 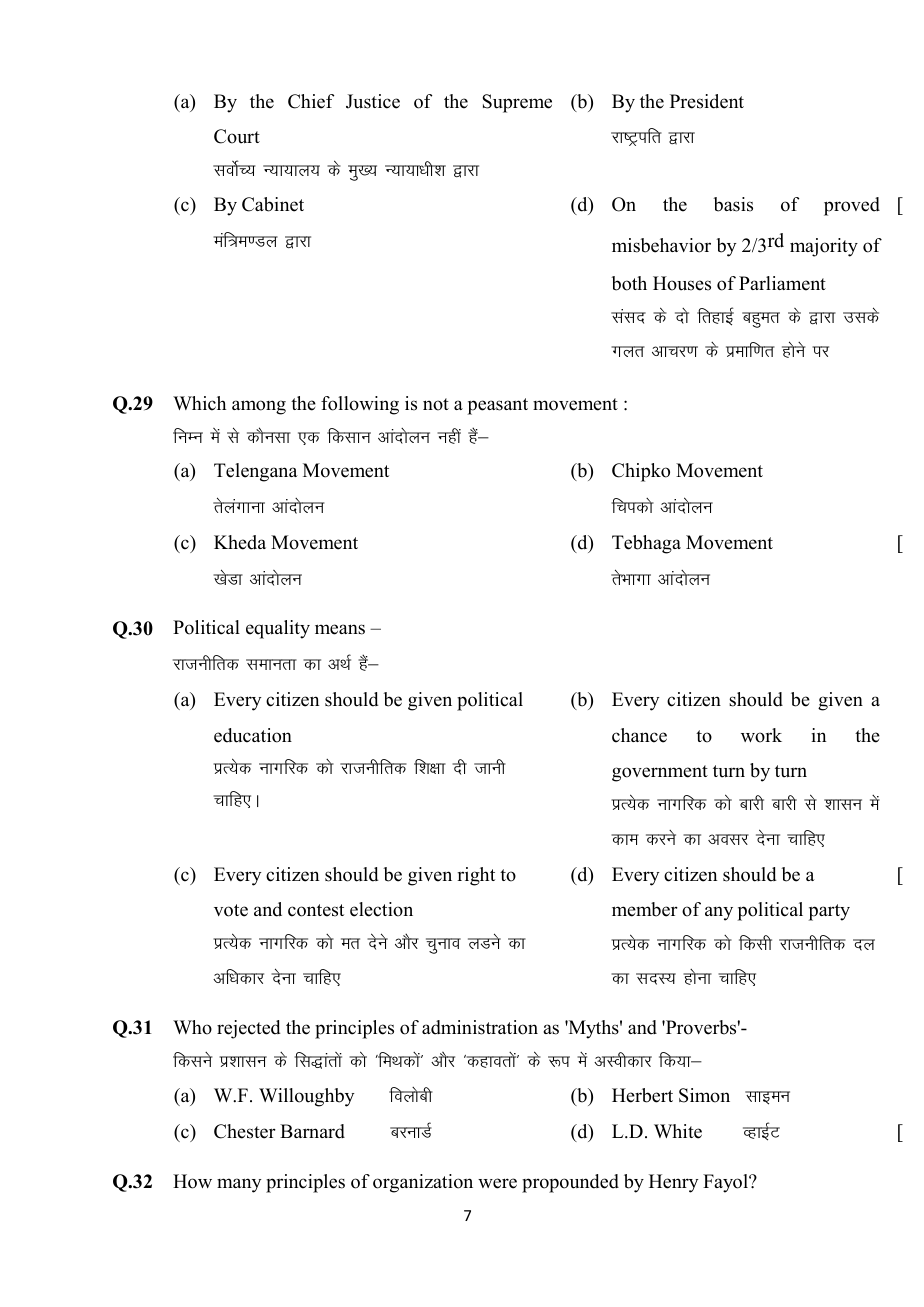 What do you see at coordinates (245, 1131) in the screenshot?
I see `Chester` at bounding box center [245, 1131].
